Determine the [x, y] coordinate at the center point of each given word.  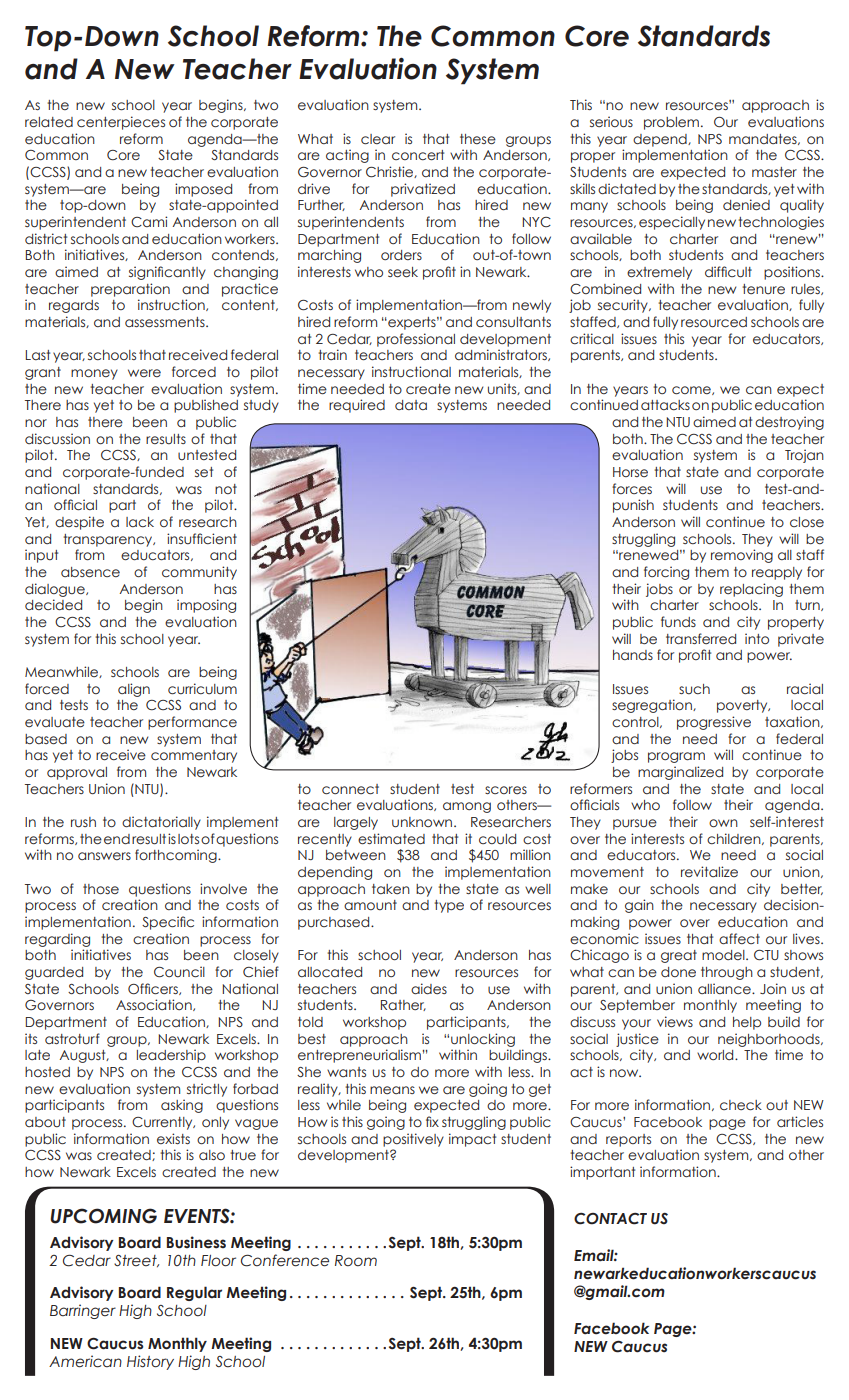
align [134, 690]
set [204, 472]
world [716, 1055]
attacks [665, 405]
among [467, 807]
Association [155, 1005]
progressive [714, 723]
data [411, 405]
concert [418, 155]
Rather [403, 1005]
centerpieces [121, 123]
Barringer [83, 1311]
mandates [764, 139]
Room [356, 1261]
